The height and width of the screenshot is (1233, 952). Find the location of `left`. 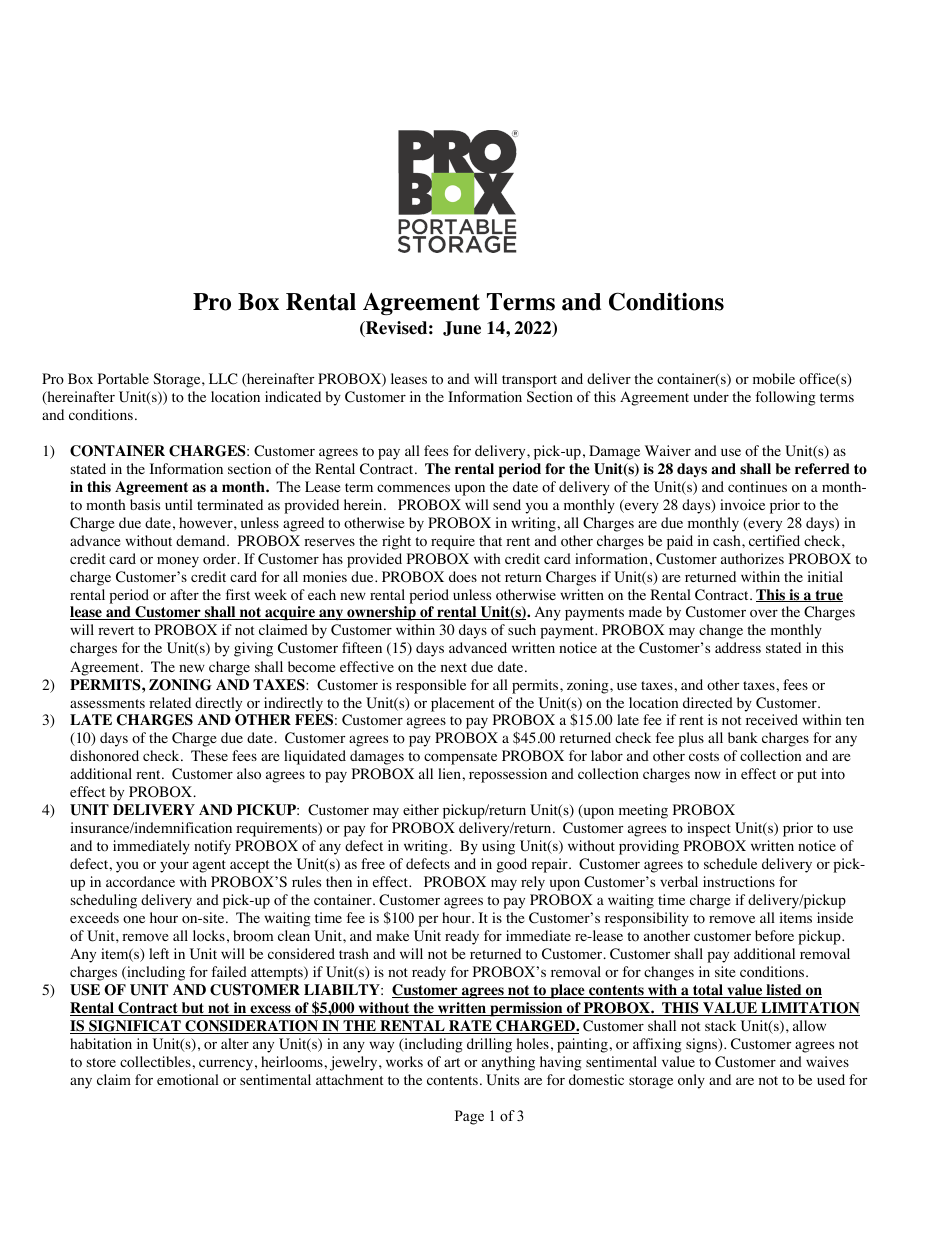

left is located at coordinates (159, 953).
